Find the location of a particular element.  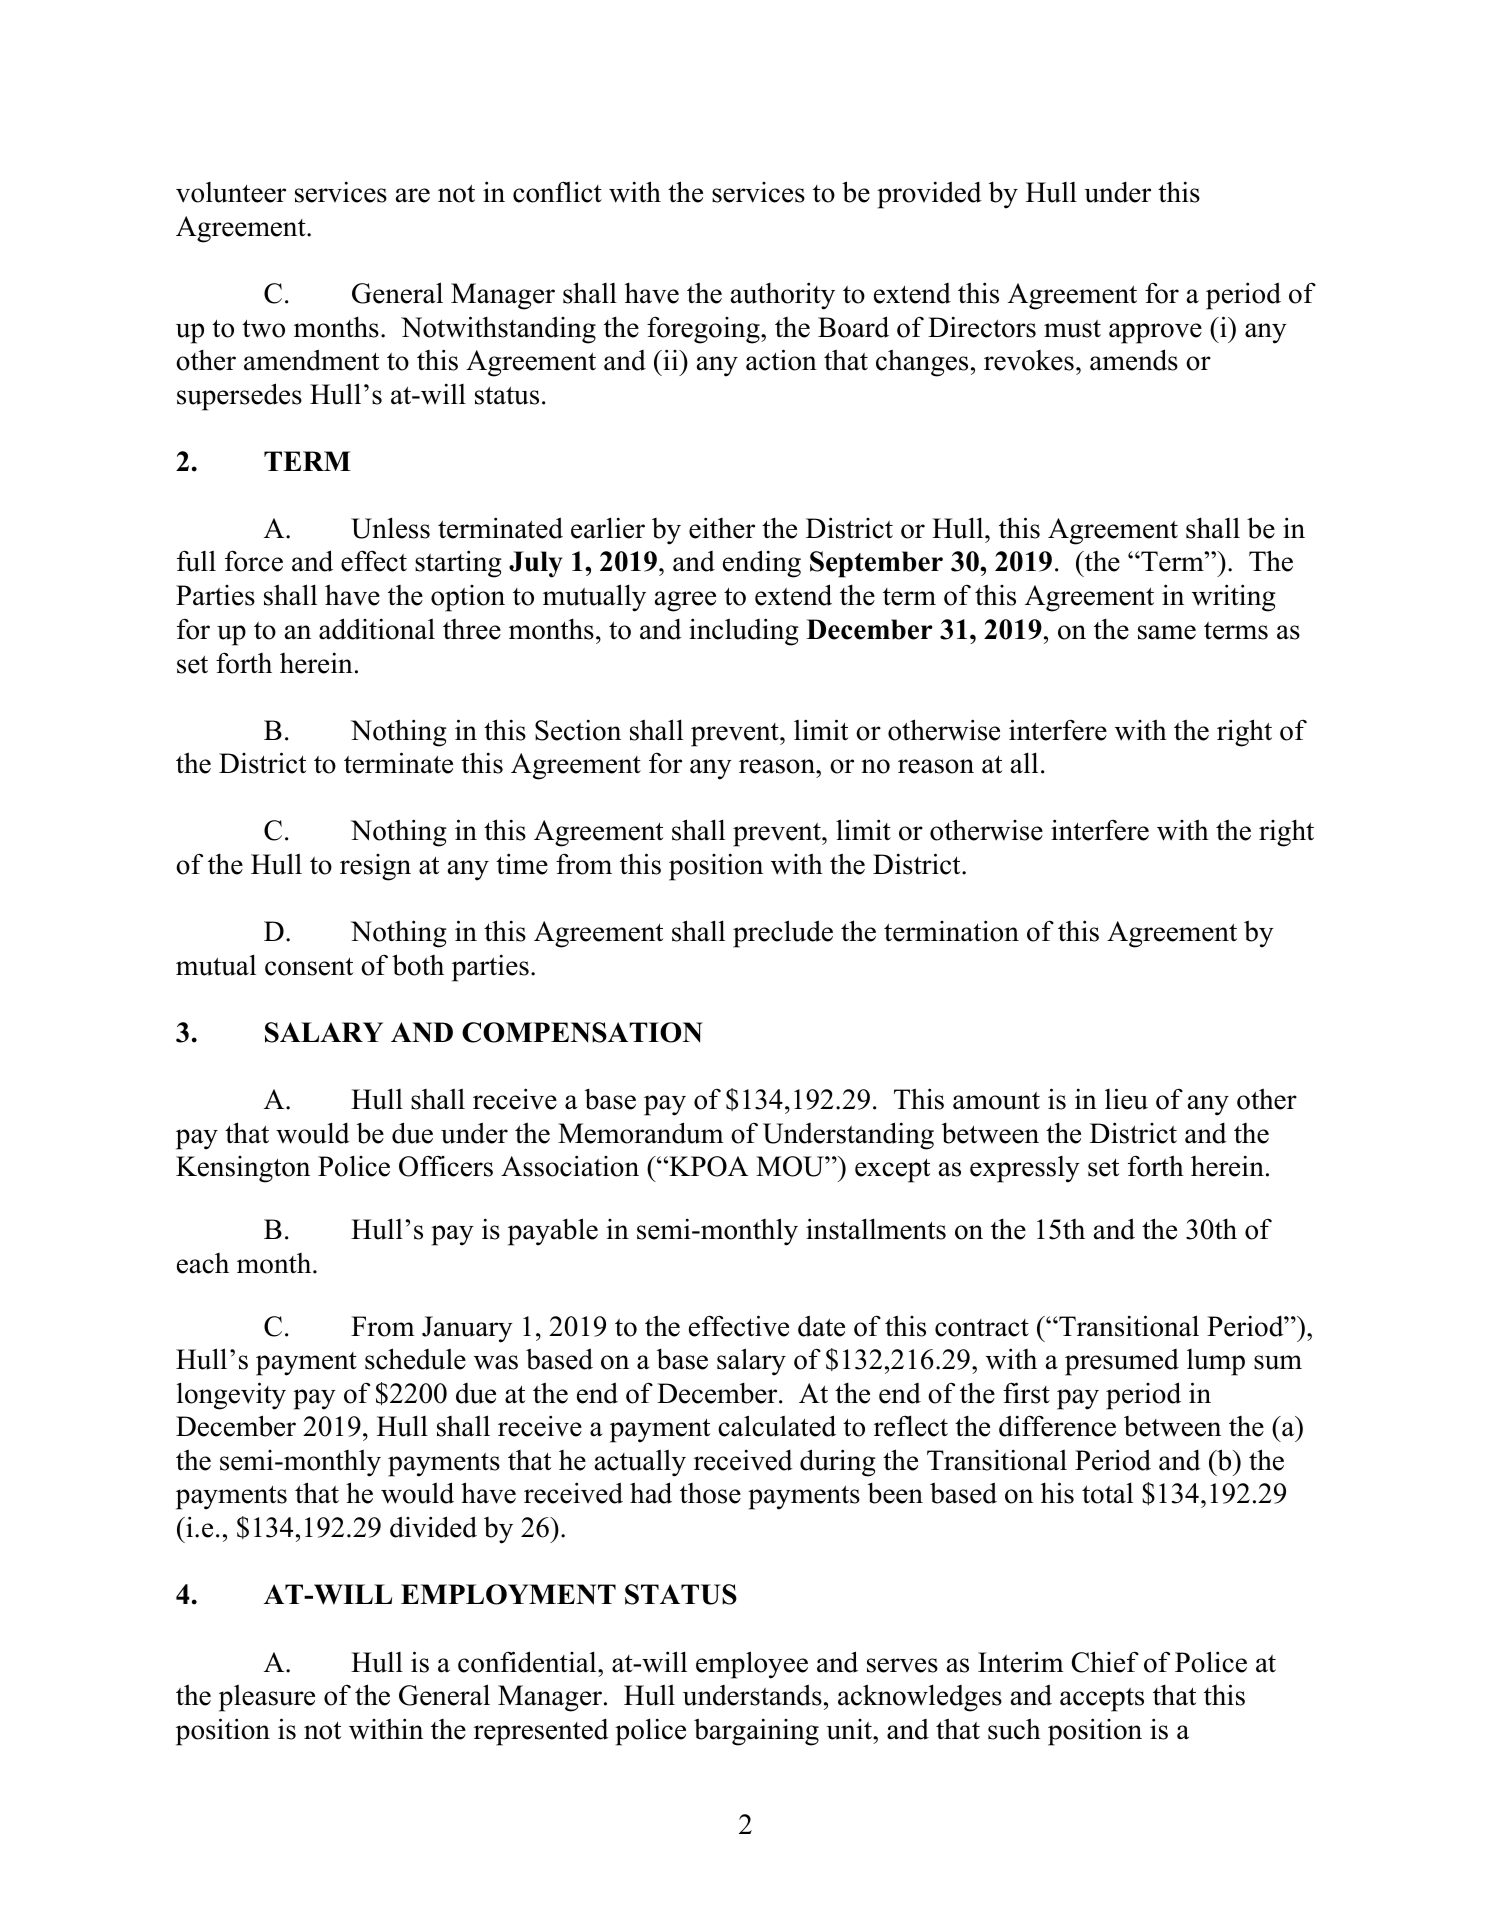

schedule is located at coordinates (415, 1359).
